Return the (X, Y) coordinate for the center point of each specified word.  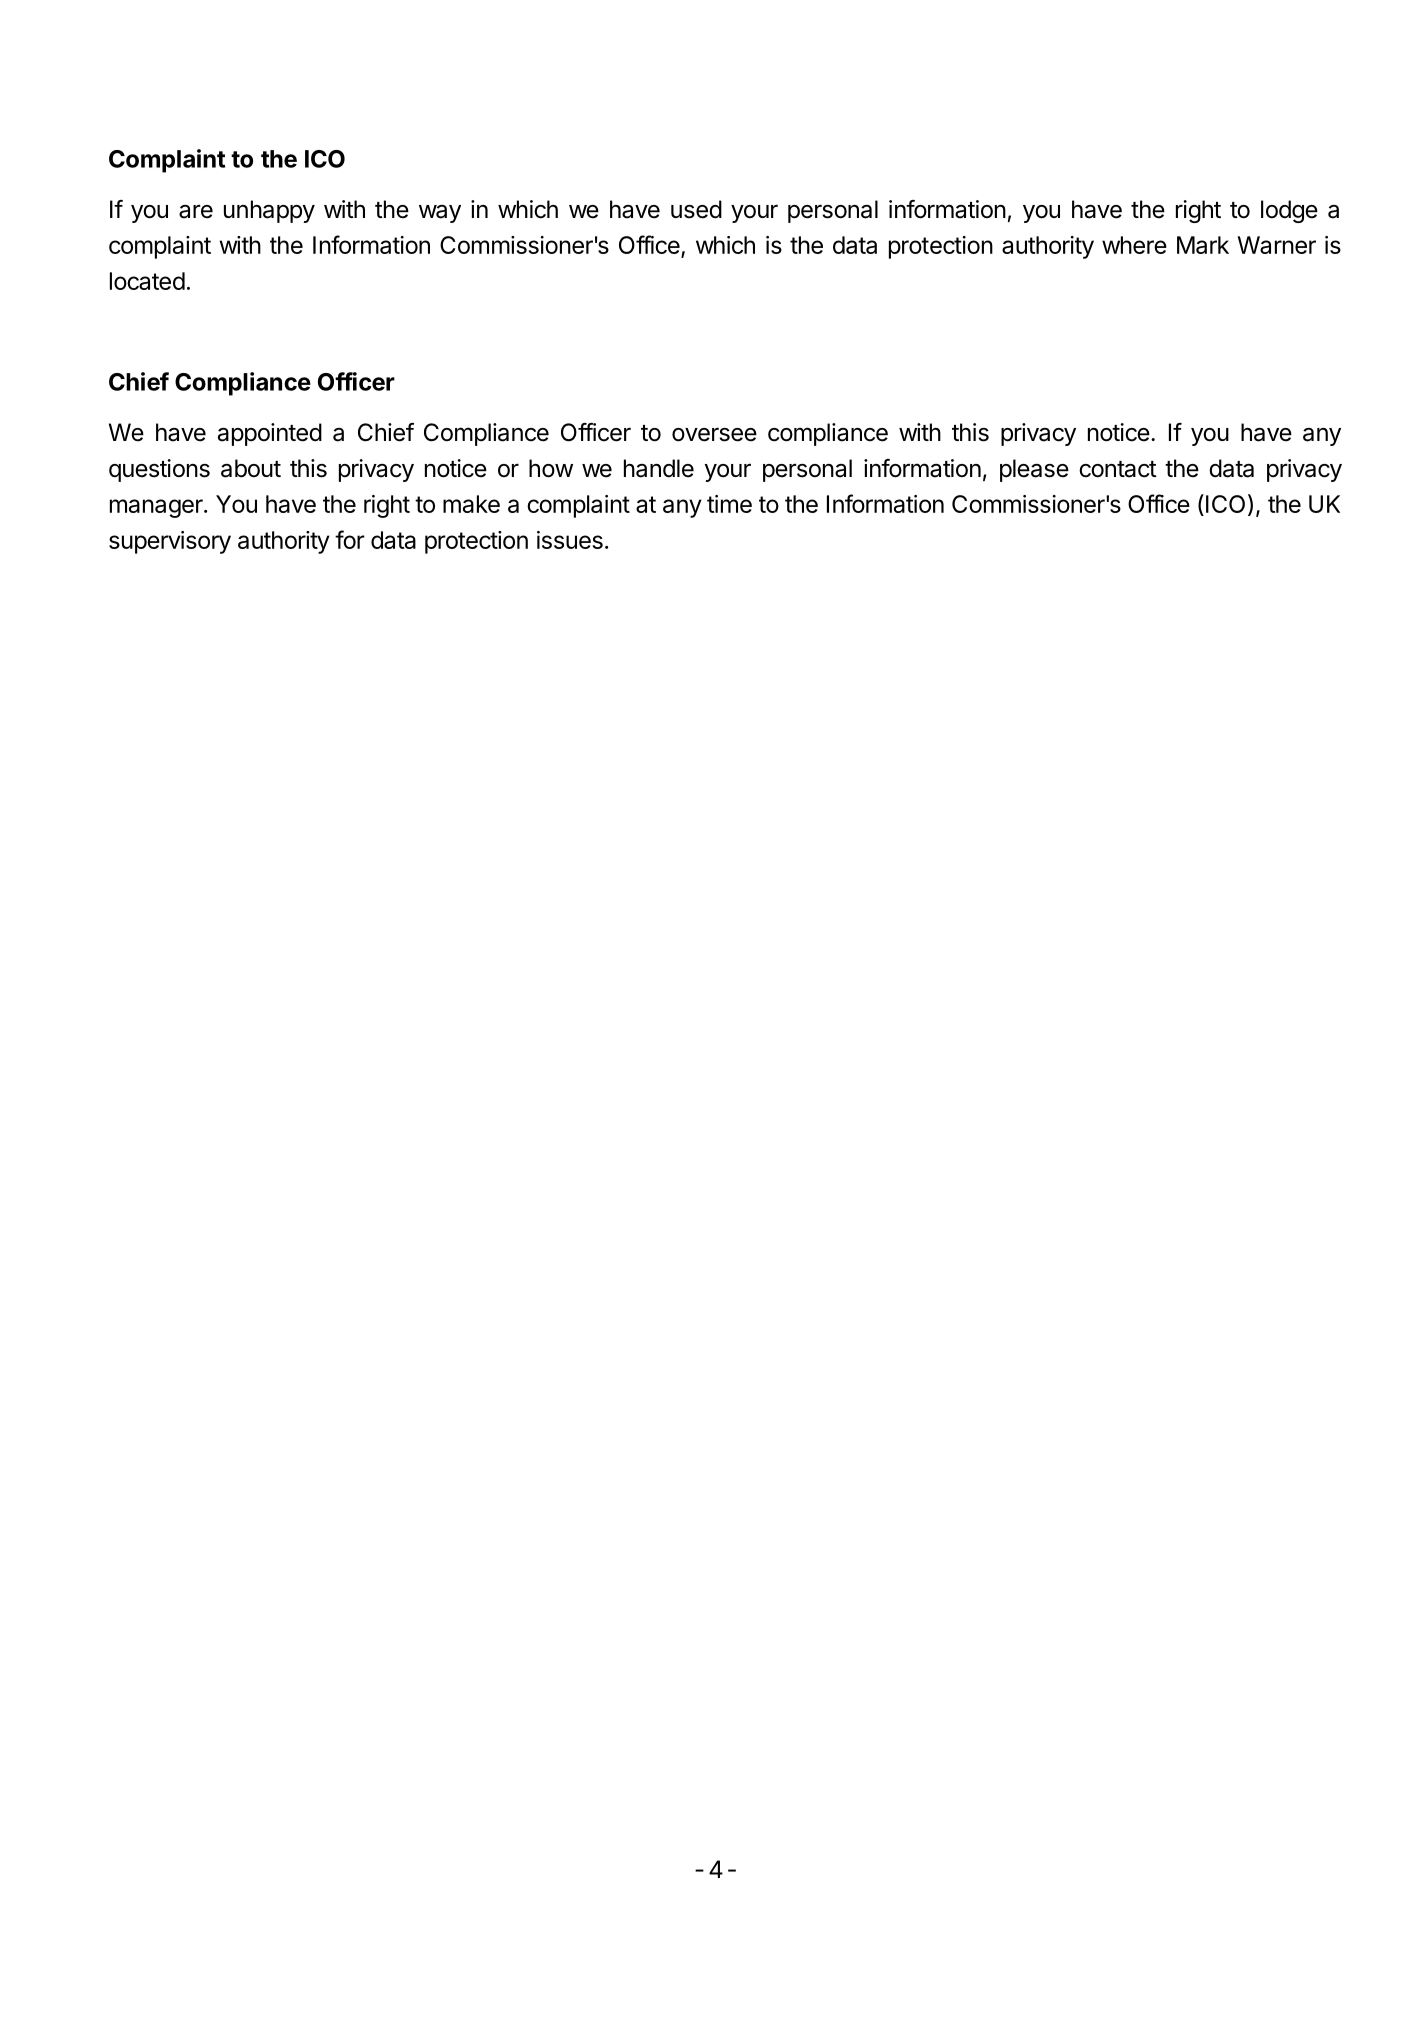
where (1134, 245)
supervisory (170, 542)
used (696, 209)
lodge (1289, 211)
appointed (270, 434)
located (147, 281)
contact (1118, 469)
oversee (714, 434)
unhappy (269, 211)
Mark (1203, 245)
